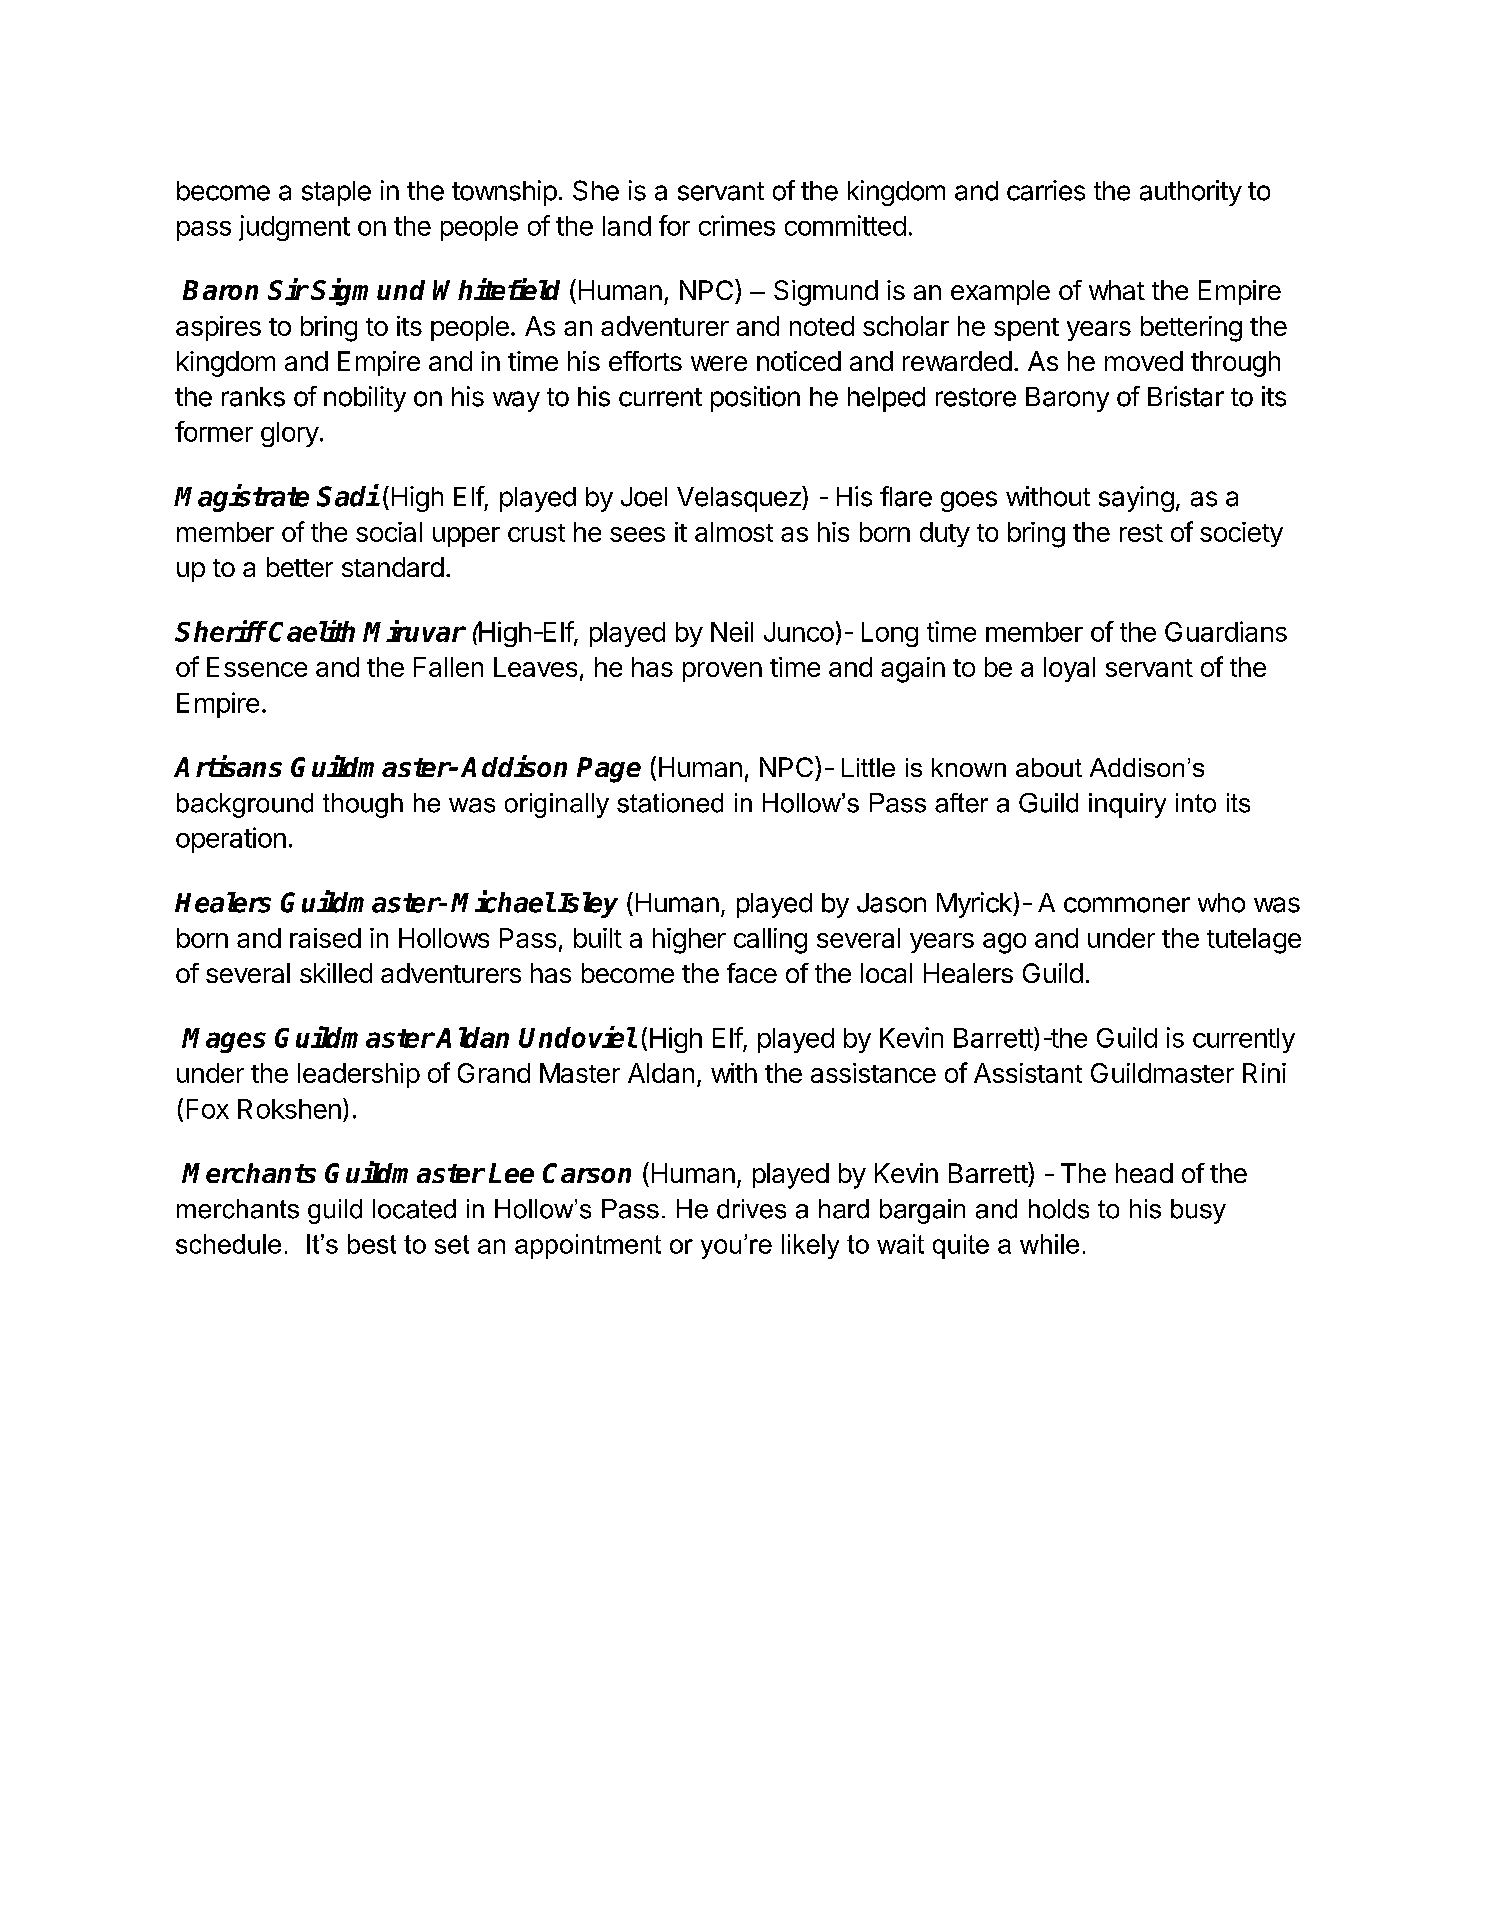 Image resolution: width=1488 pixels, height=1926 pixels. What do you see at coordinates (1127, 905) in the image?
I see `commoner` at bounding box center [1127, 905].
